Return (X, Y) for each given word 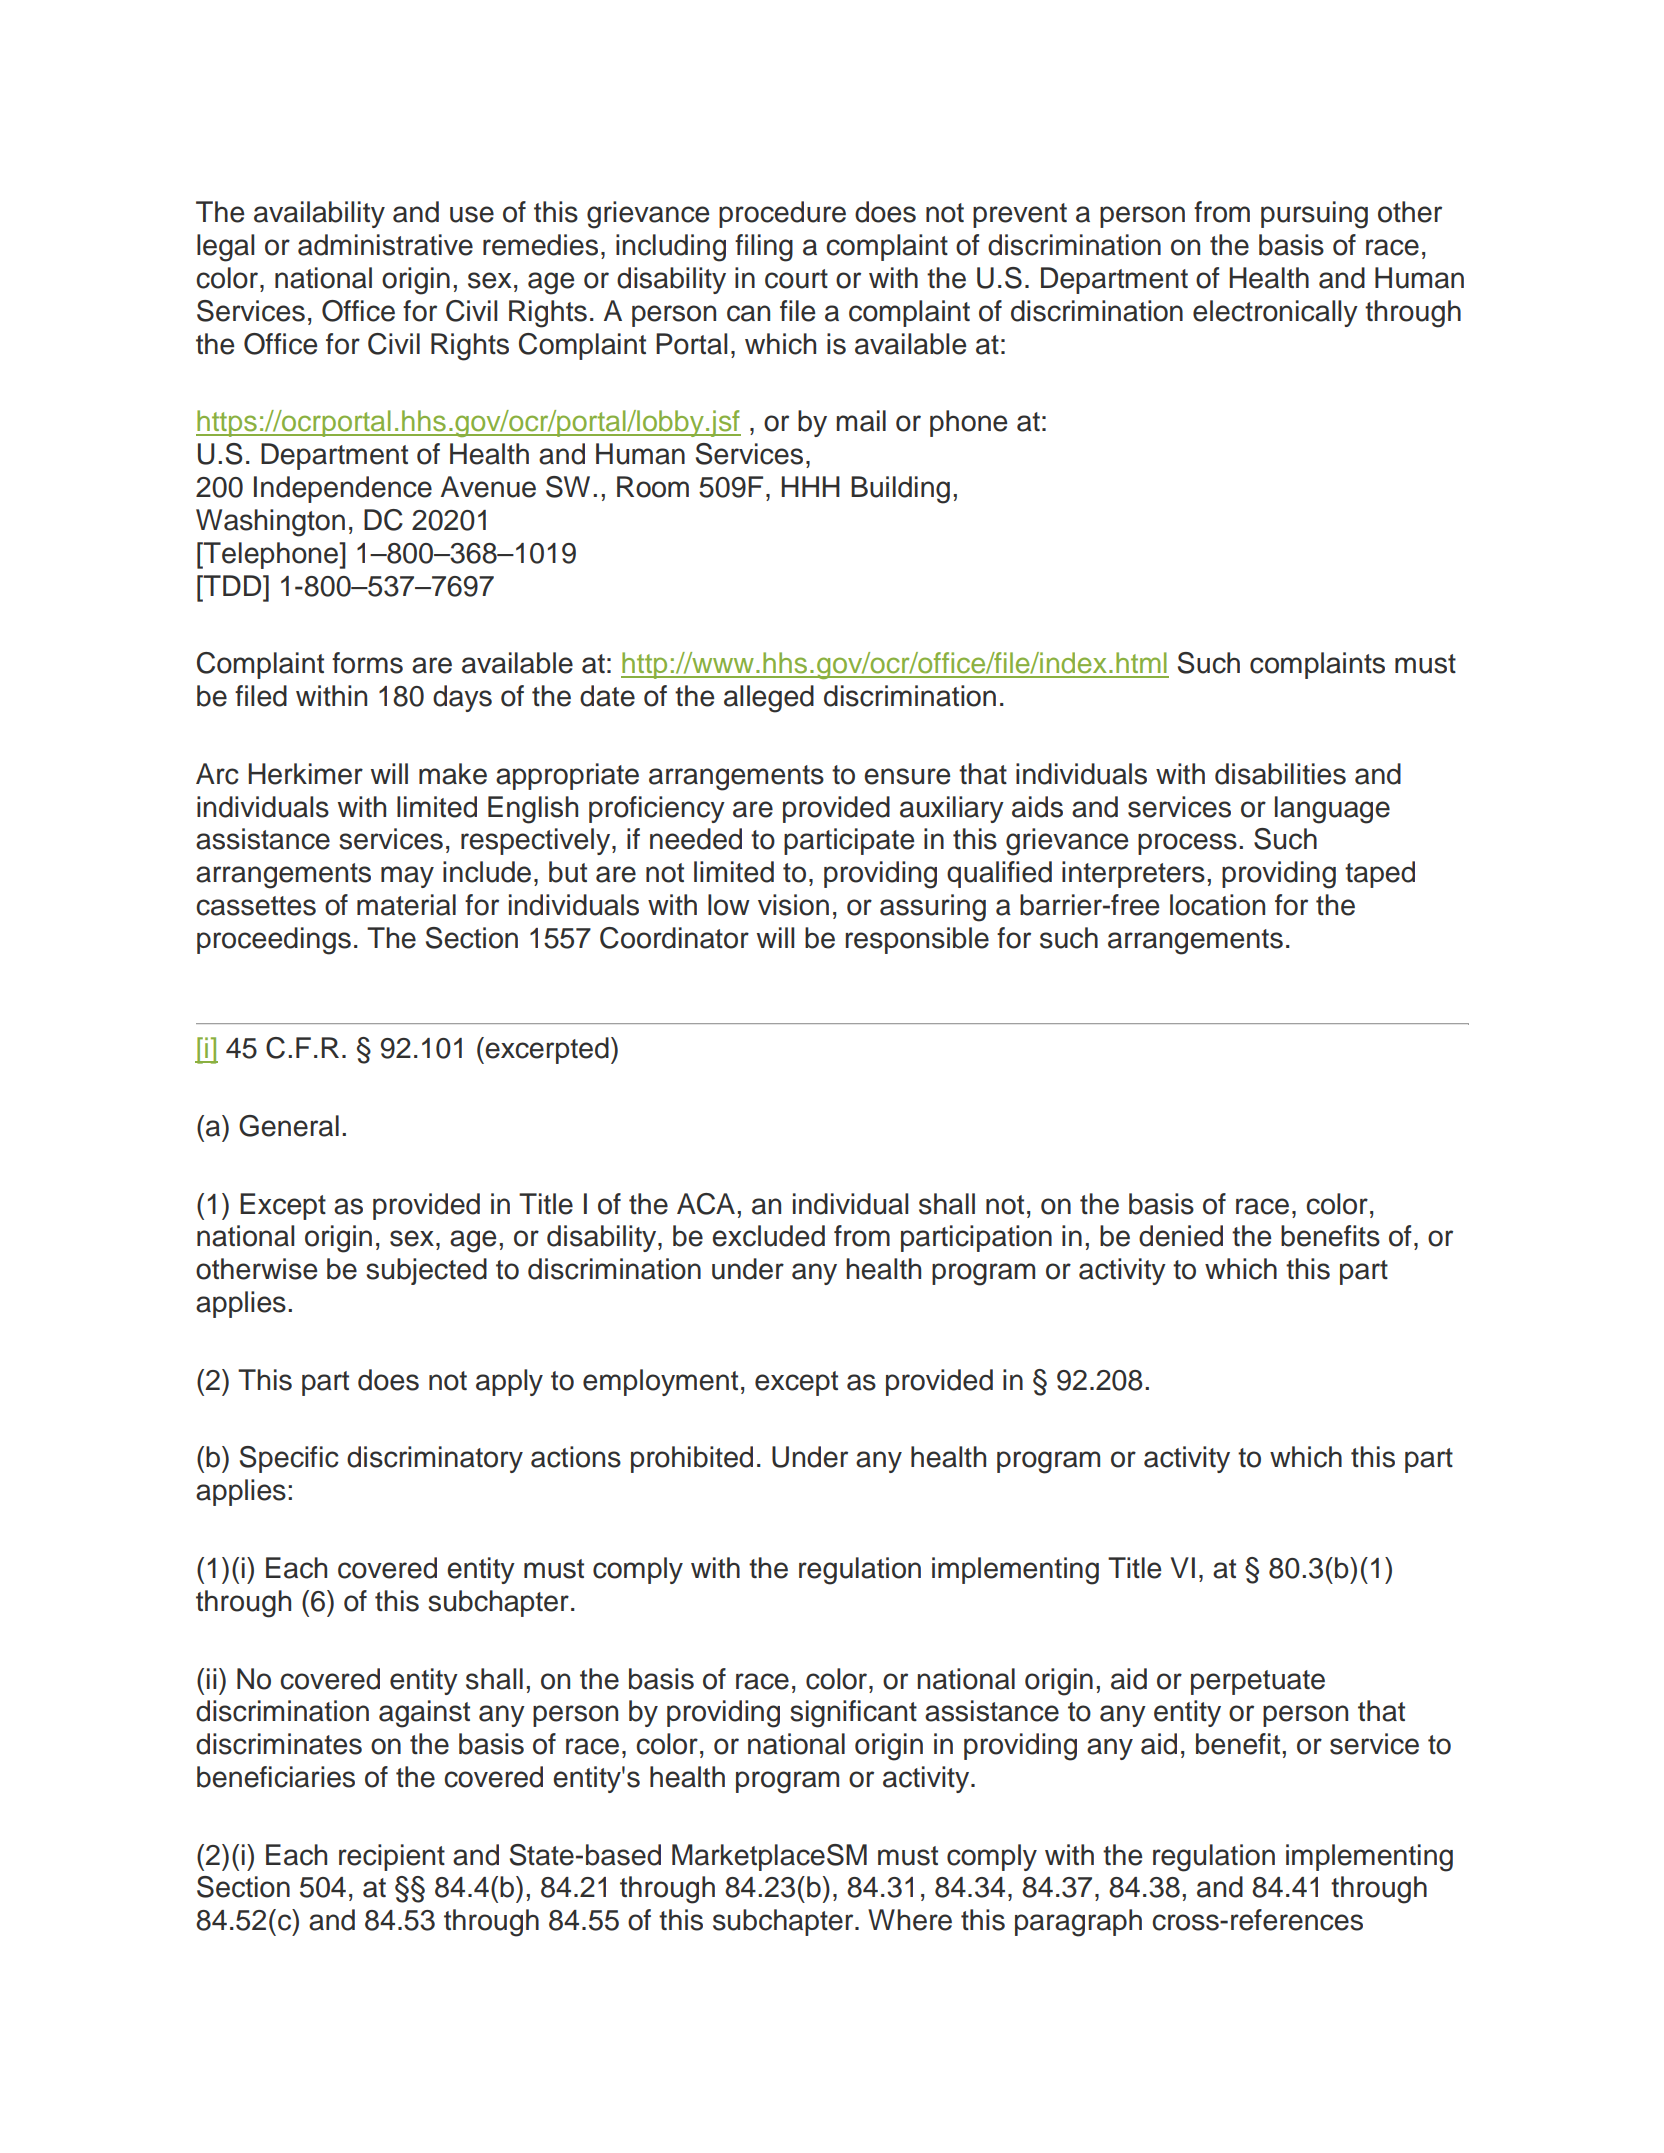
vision (793, 905)
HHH (811, 486)
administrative (385, 245)
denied (1181, 1236)
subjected (426, 1271)
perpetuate (1258, 1682)
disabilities (1280, 774)
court (796, 279)
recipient (392, 1857)
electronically (1275, 313)
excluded (768, 1236)
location (1217, 905)
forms (367, 663)
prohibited (692, 1459)
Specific (289, 1459)
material (406, 905)
